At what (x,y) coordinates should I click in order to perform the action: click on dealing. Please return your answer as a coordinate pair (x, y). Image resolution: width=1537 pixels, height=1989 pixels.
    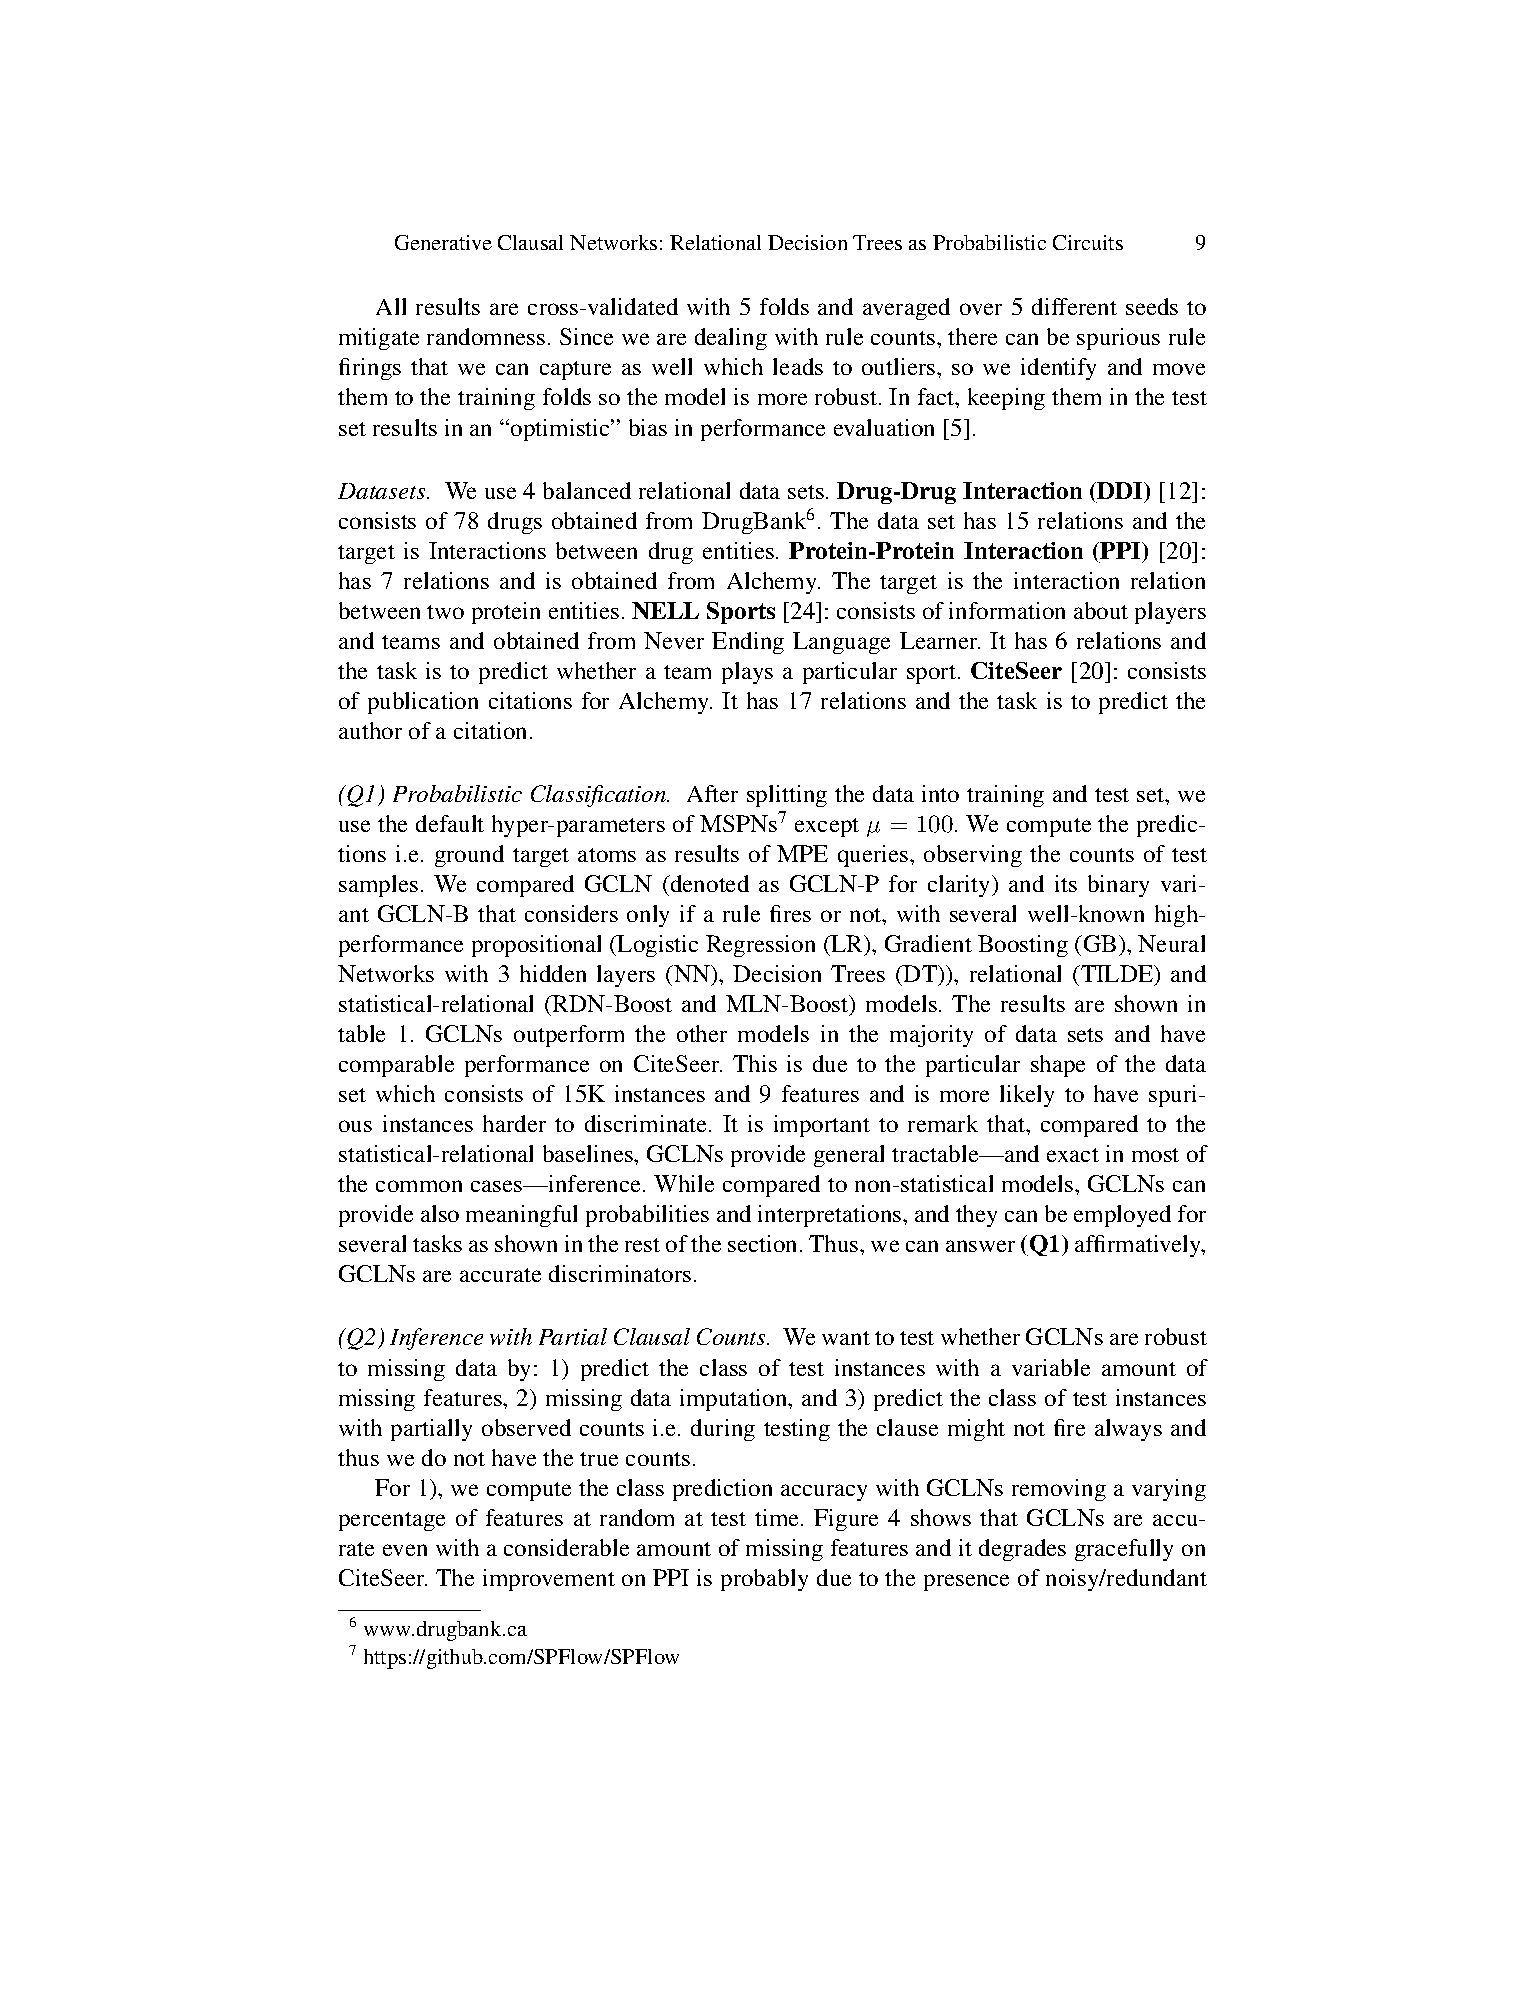
    Looking at the image, I should click on (731, 339).
